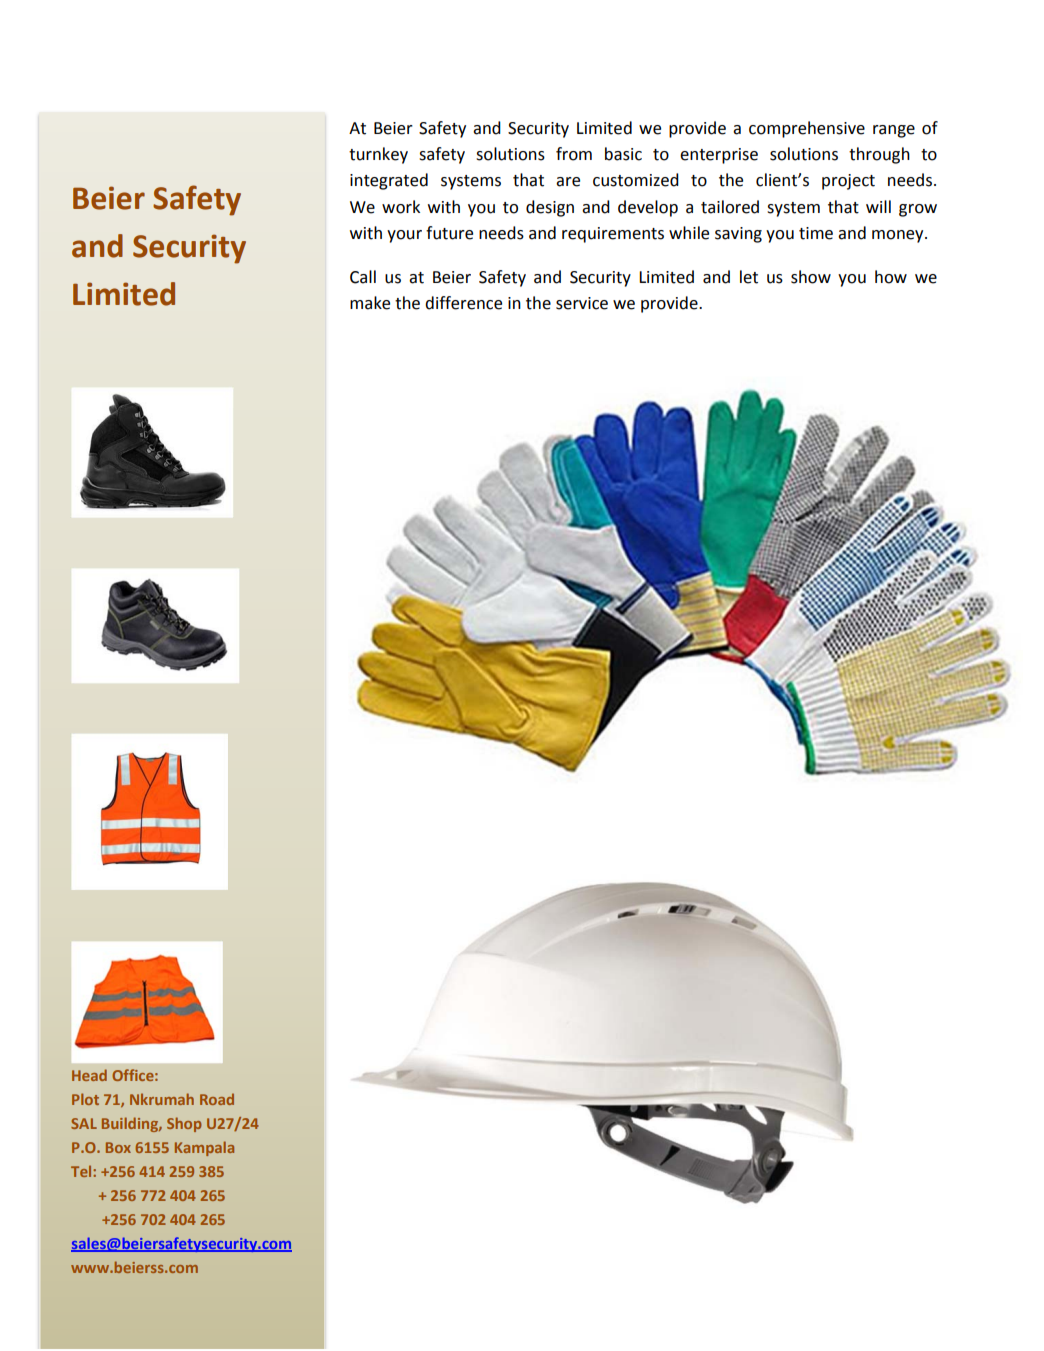  What do you see at coordinates (184, 1124) in the page?
I see `Shop` at bounding box center [184, 1124].
